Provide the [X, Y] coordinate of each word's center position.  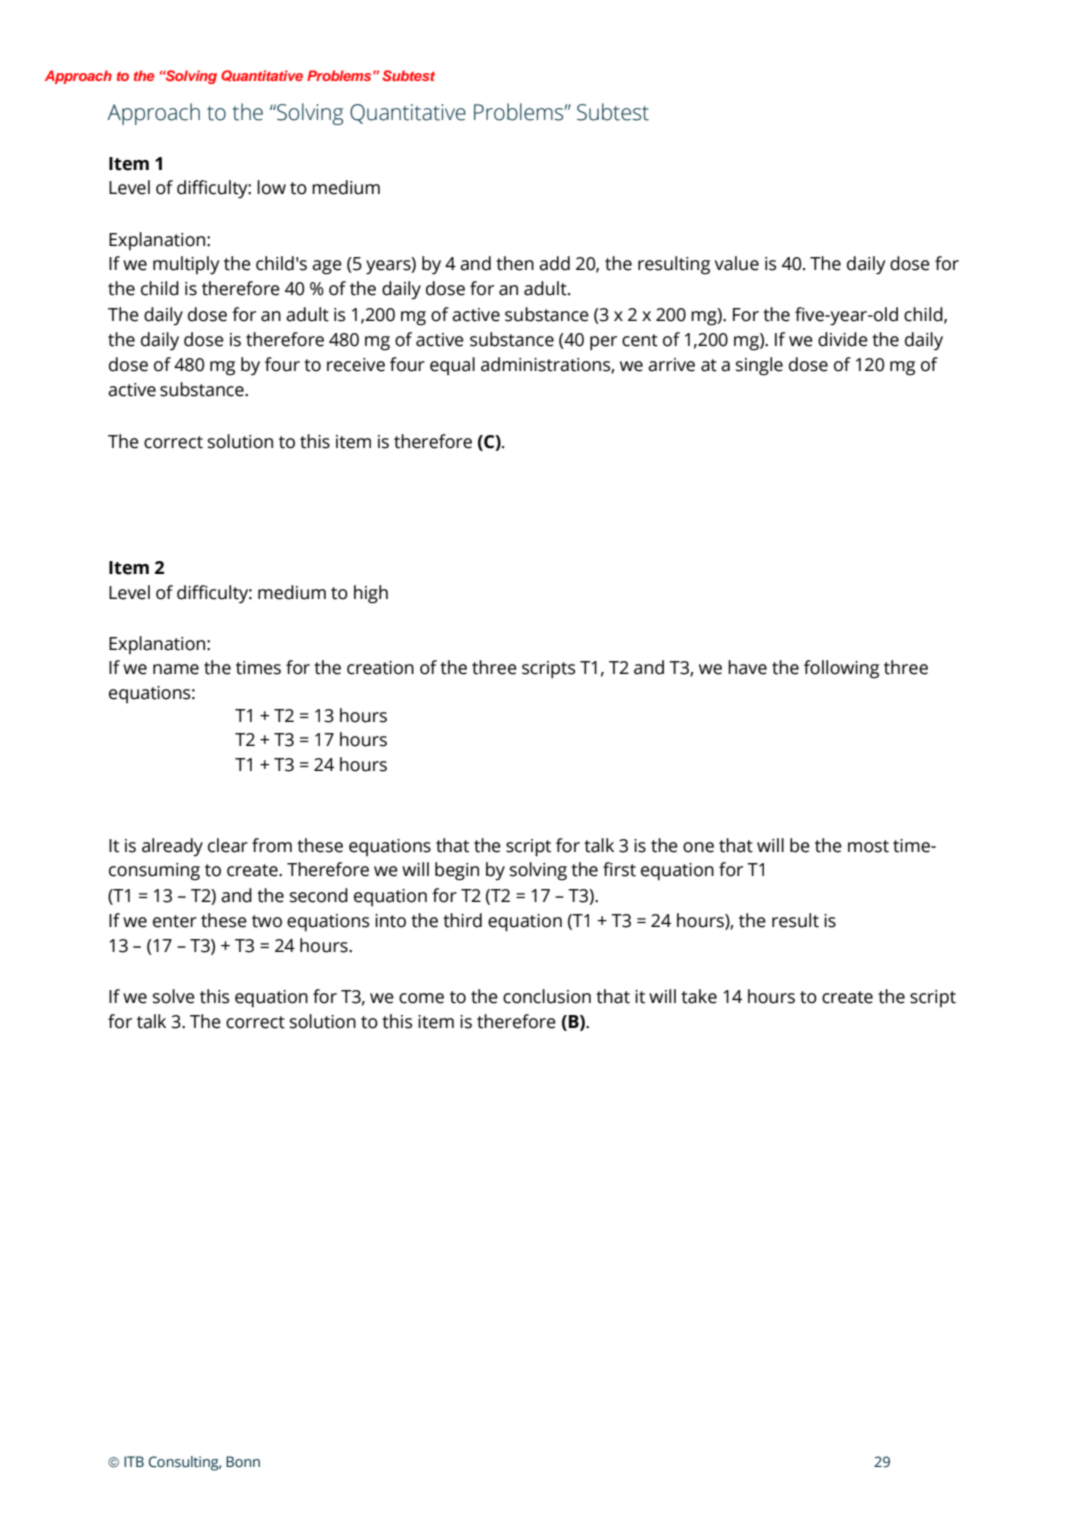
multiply [186, 265]
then [515, 263]
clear [228, 845]
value [737, 263]
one [698, 847]
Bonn [243, 1461]
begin [457, 871]
